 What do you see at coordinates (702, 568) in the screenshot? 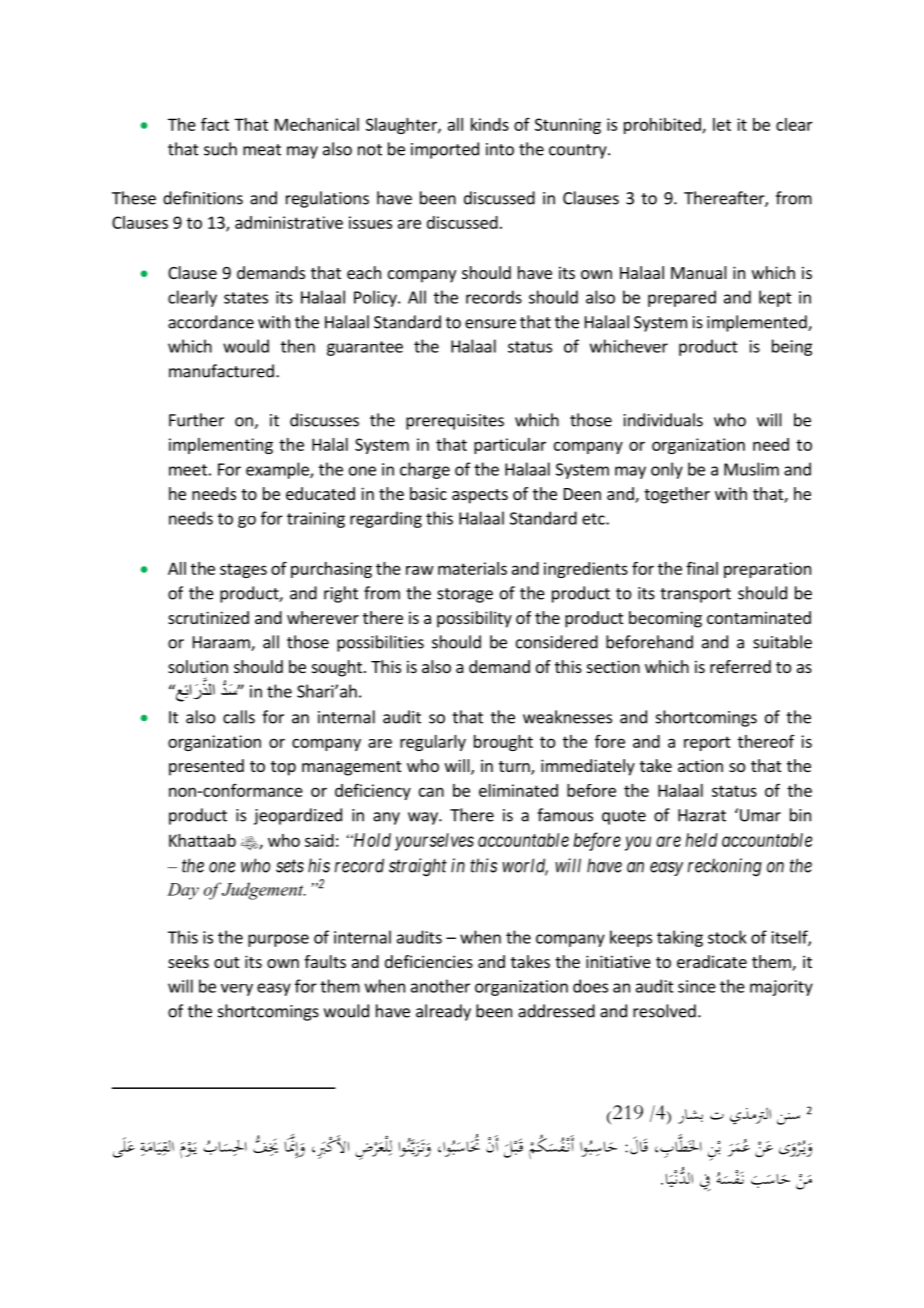
I see `final` at bounding box center [702, 568].
